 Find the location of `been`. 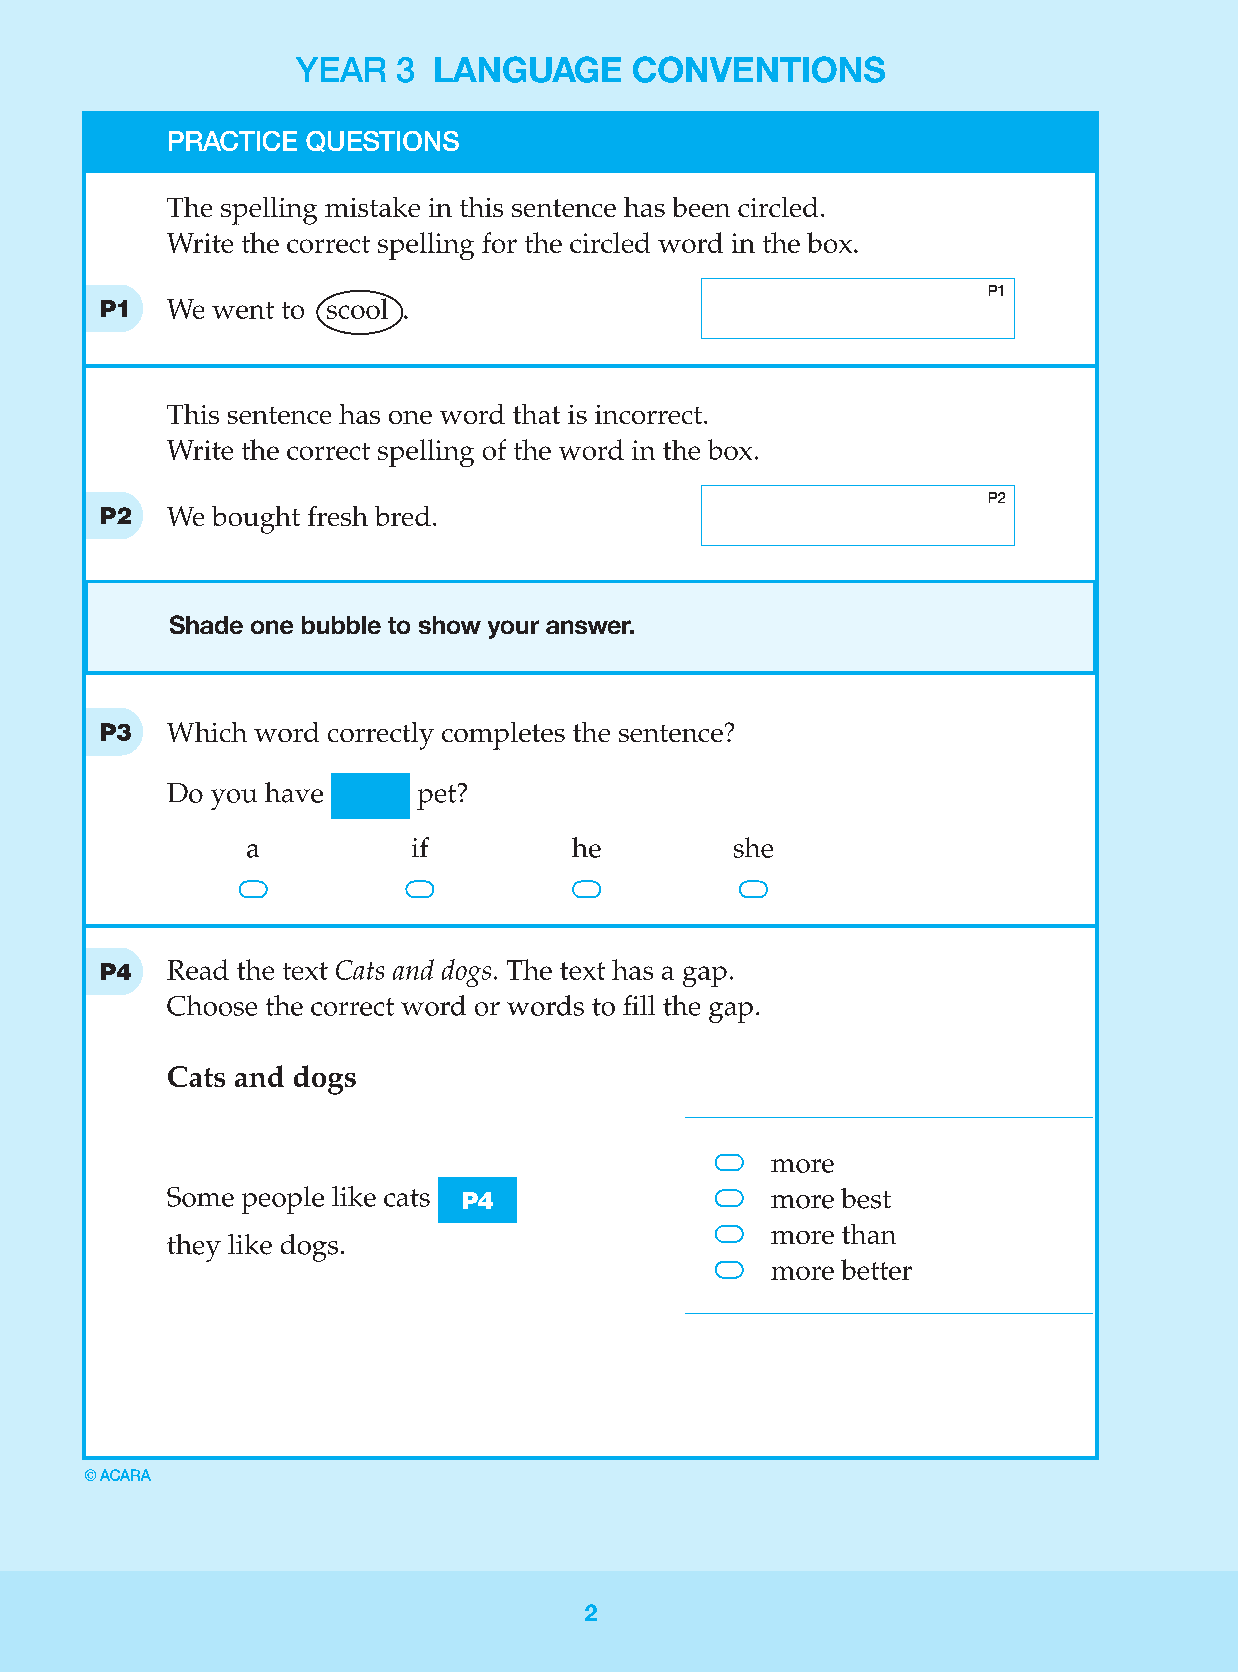

been is located at coordinates (701, 207).
